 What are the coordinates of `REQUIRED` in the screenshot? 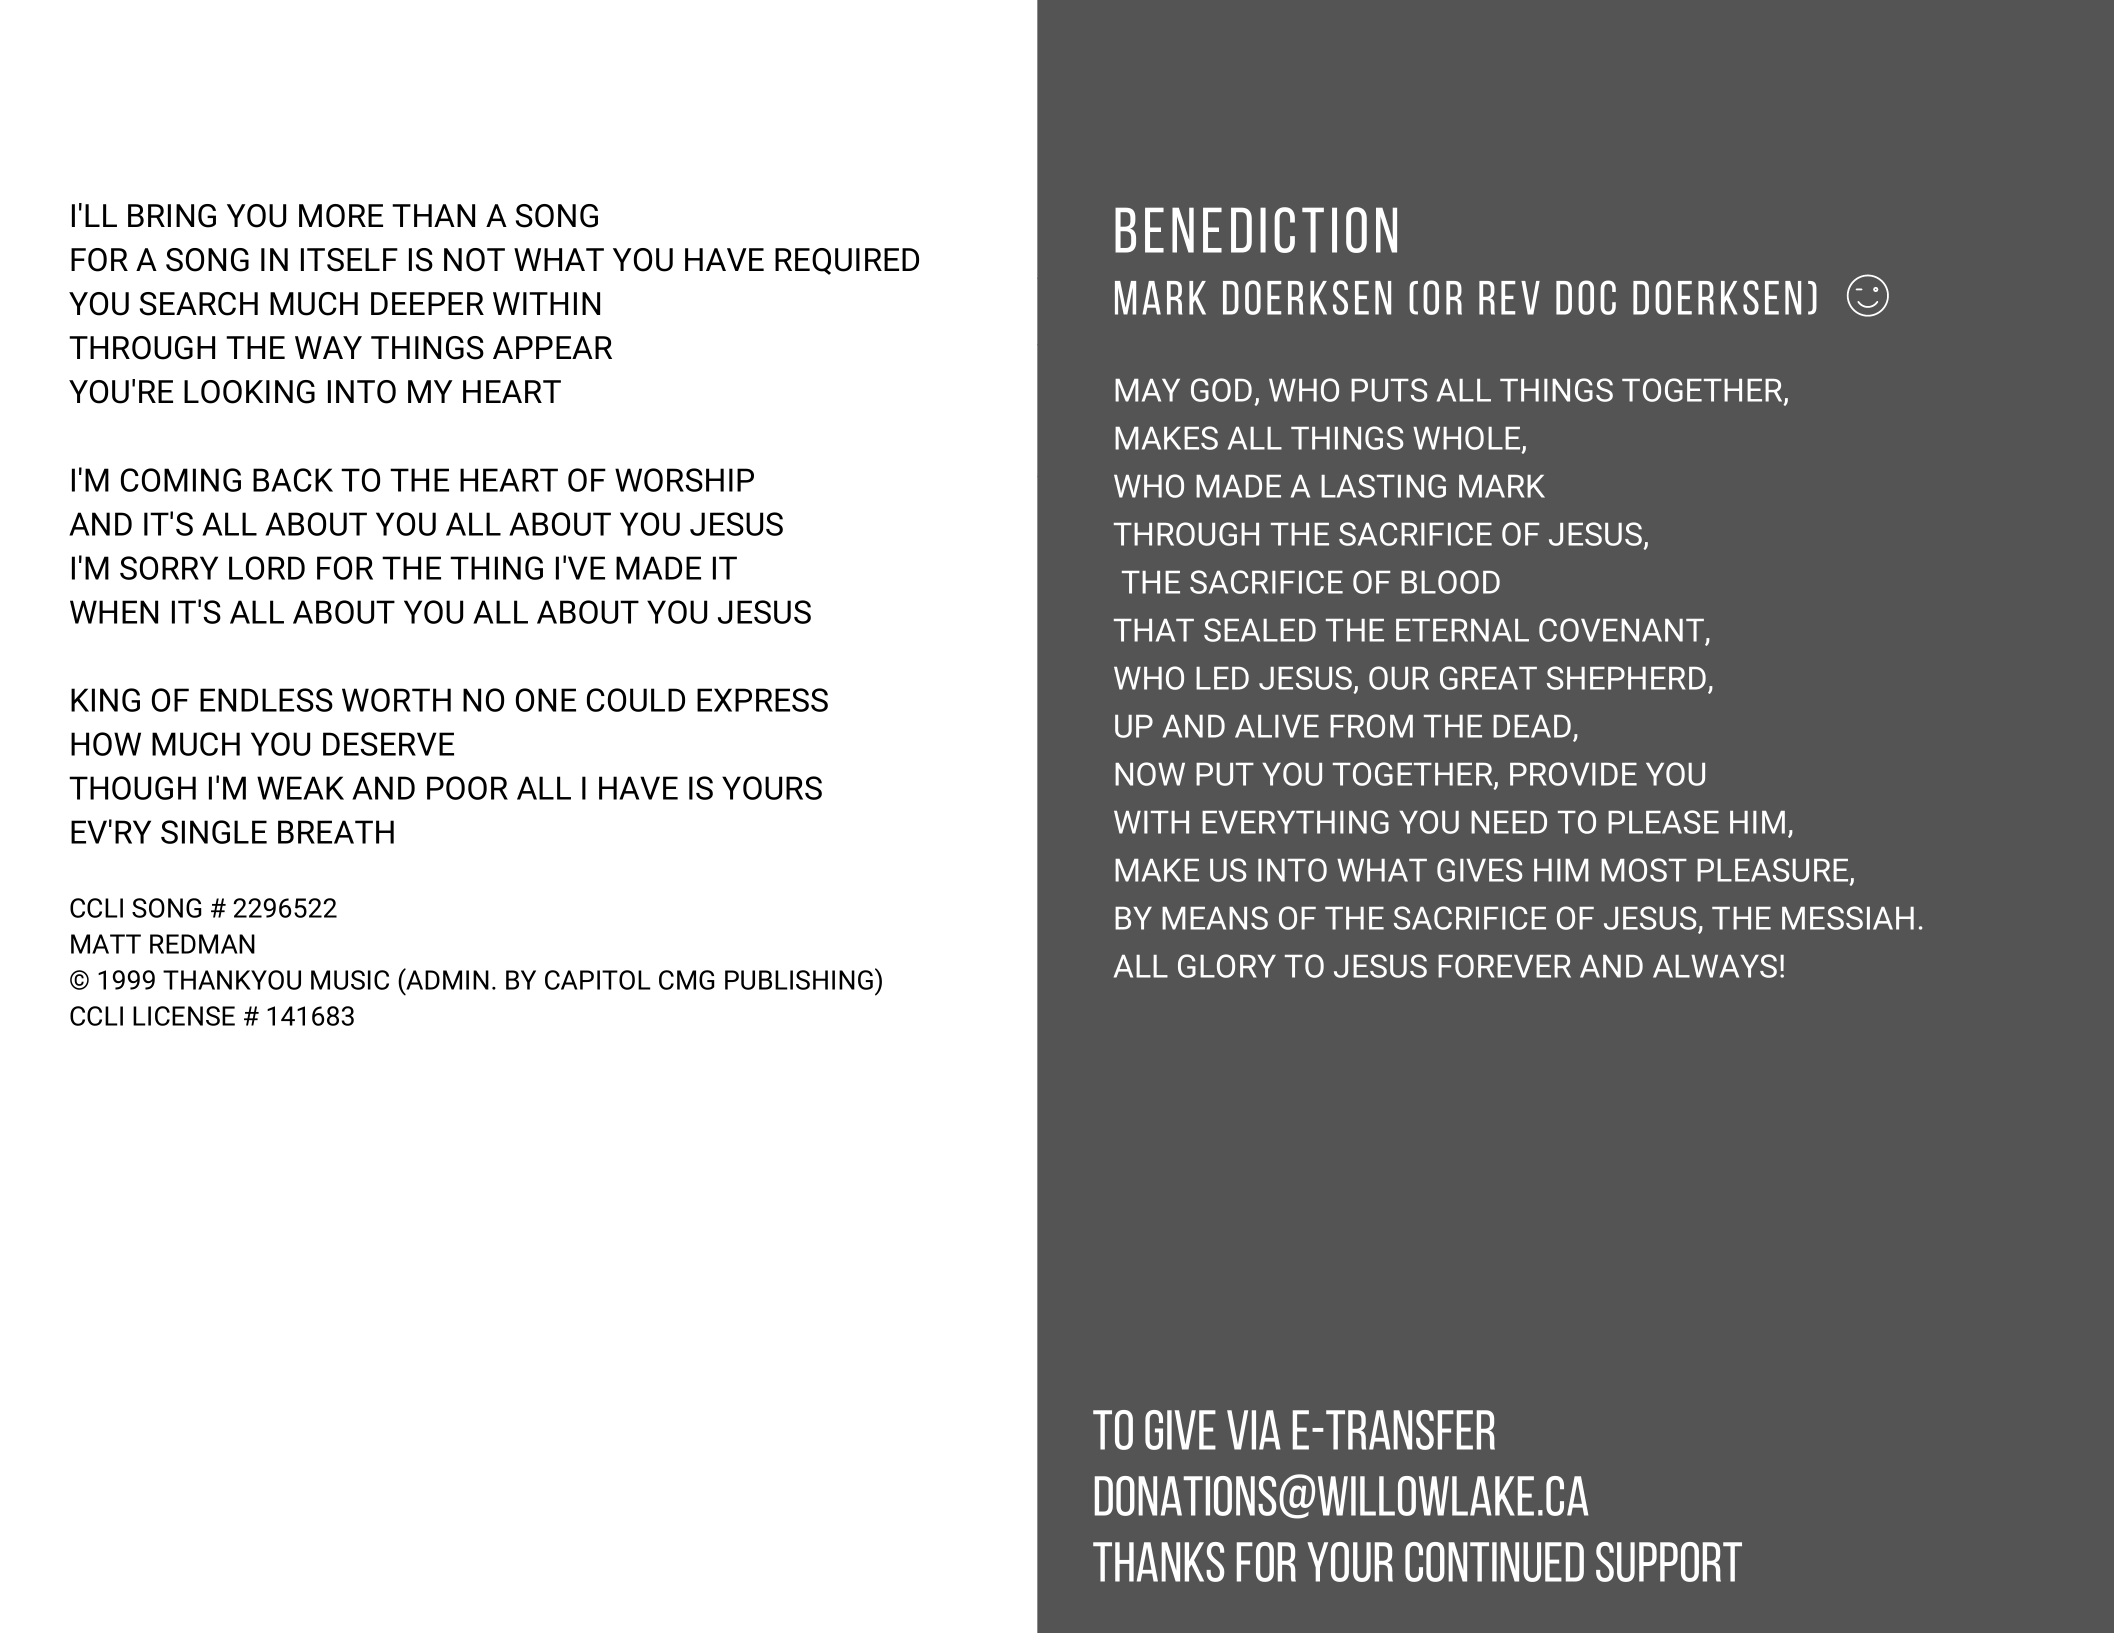 It's located at (847, 261).
